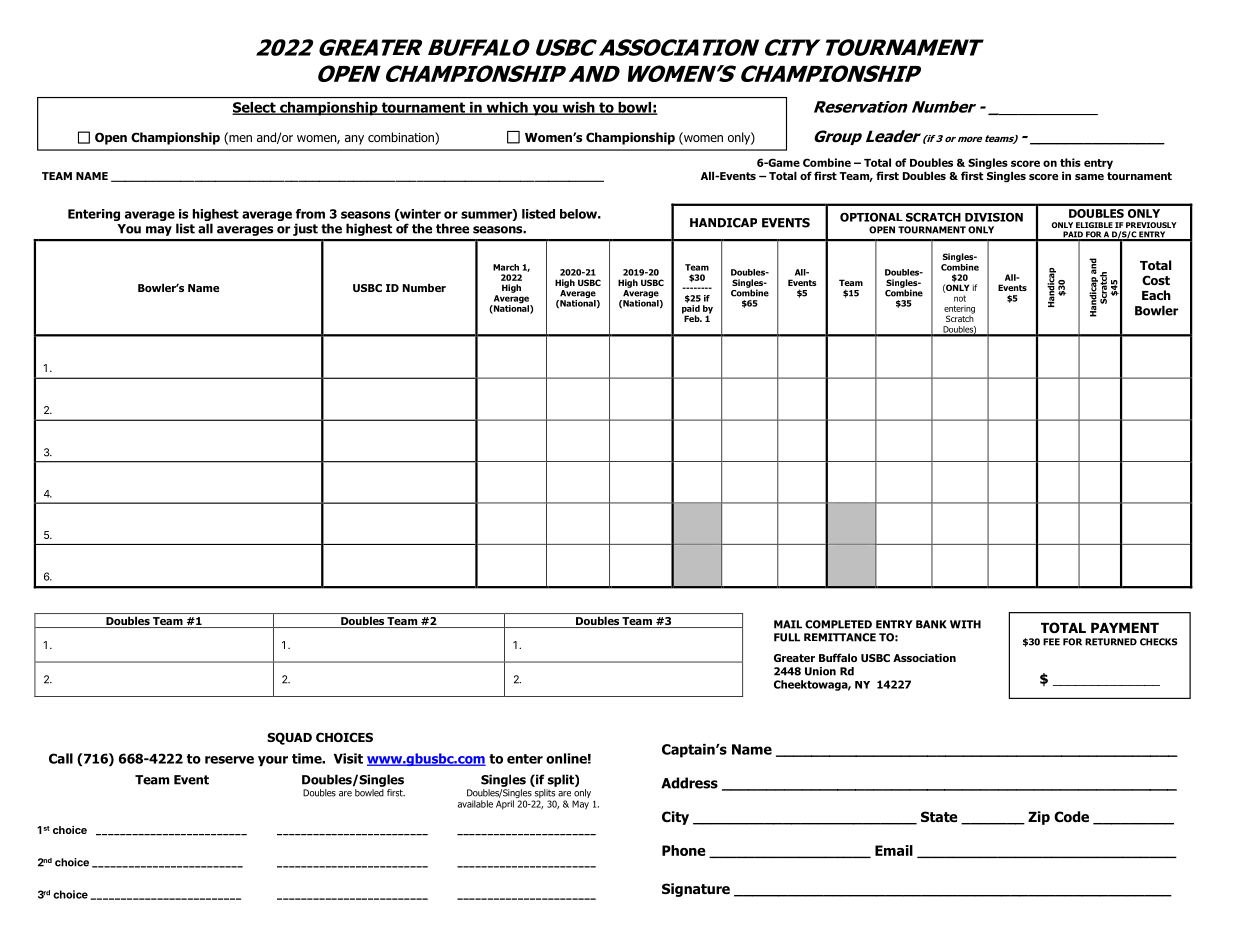  What do you see at coordinates (1070, 162) in the document?
I see `this` at bounding box center [1070, 162].
